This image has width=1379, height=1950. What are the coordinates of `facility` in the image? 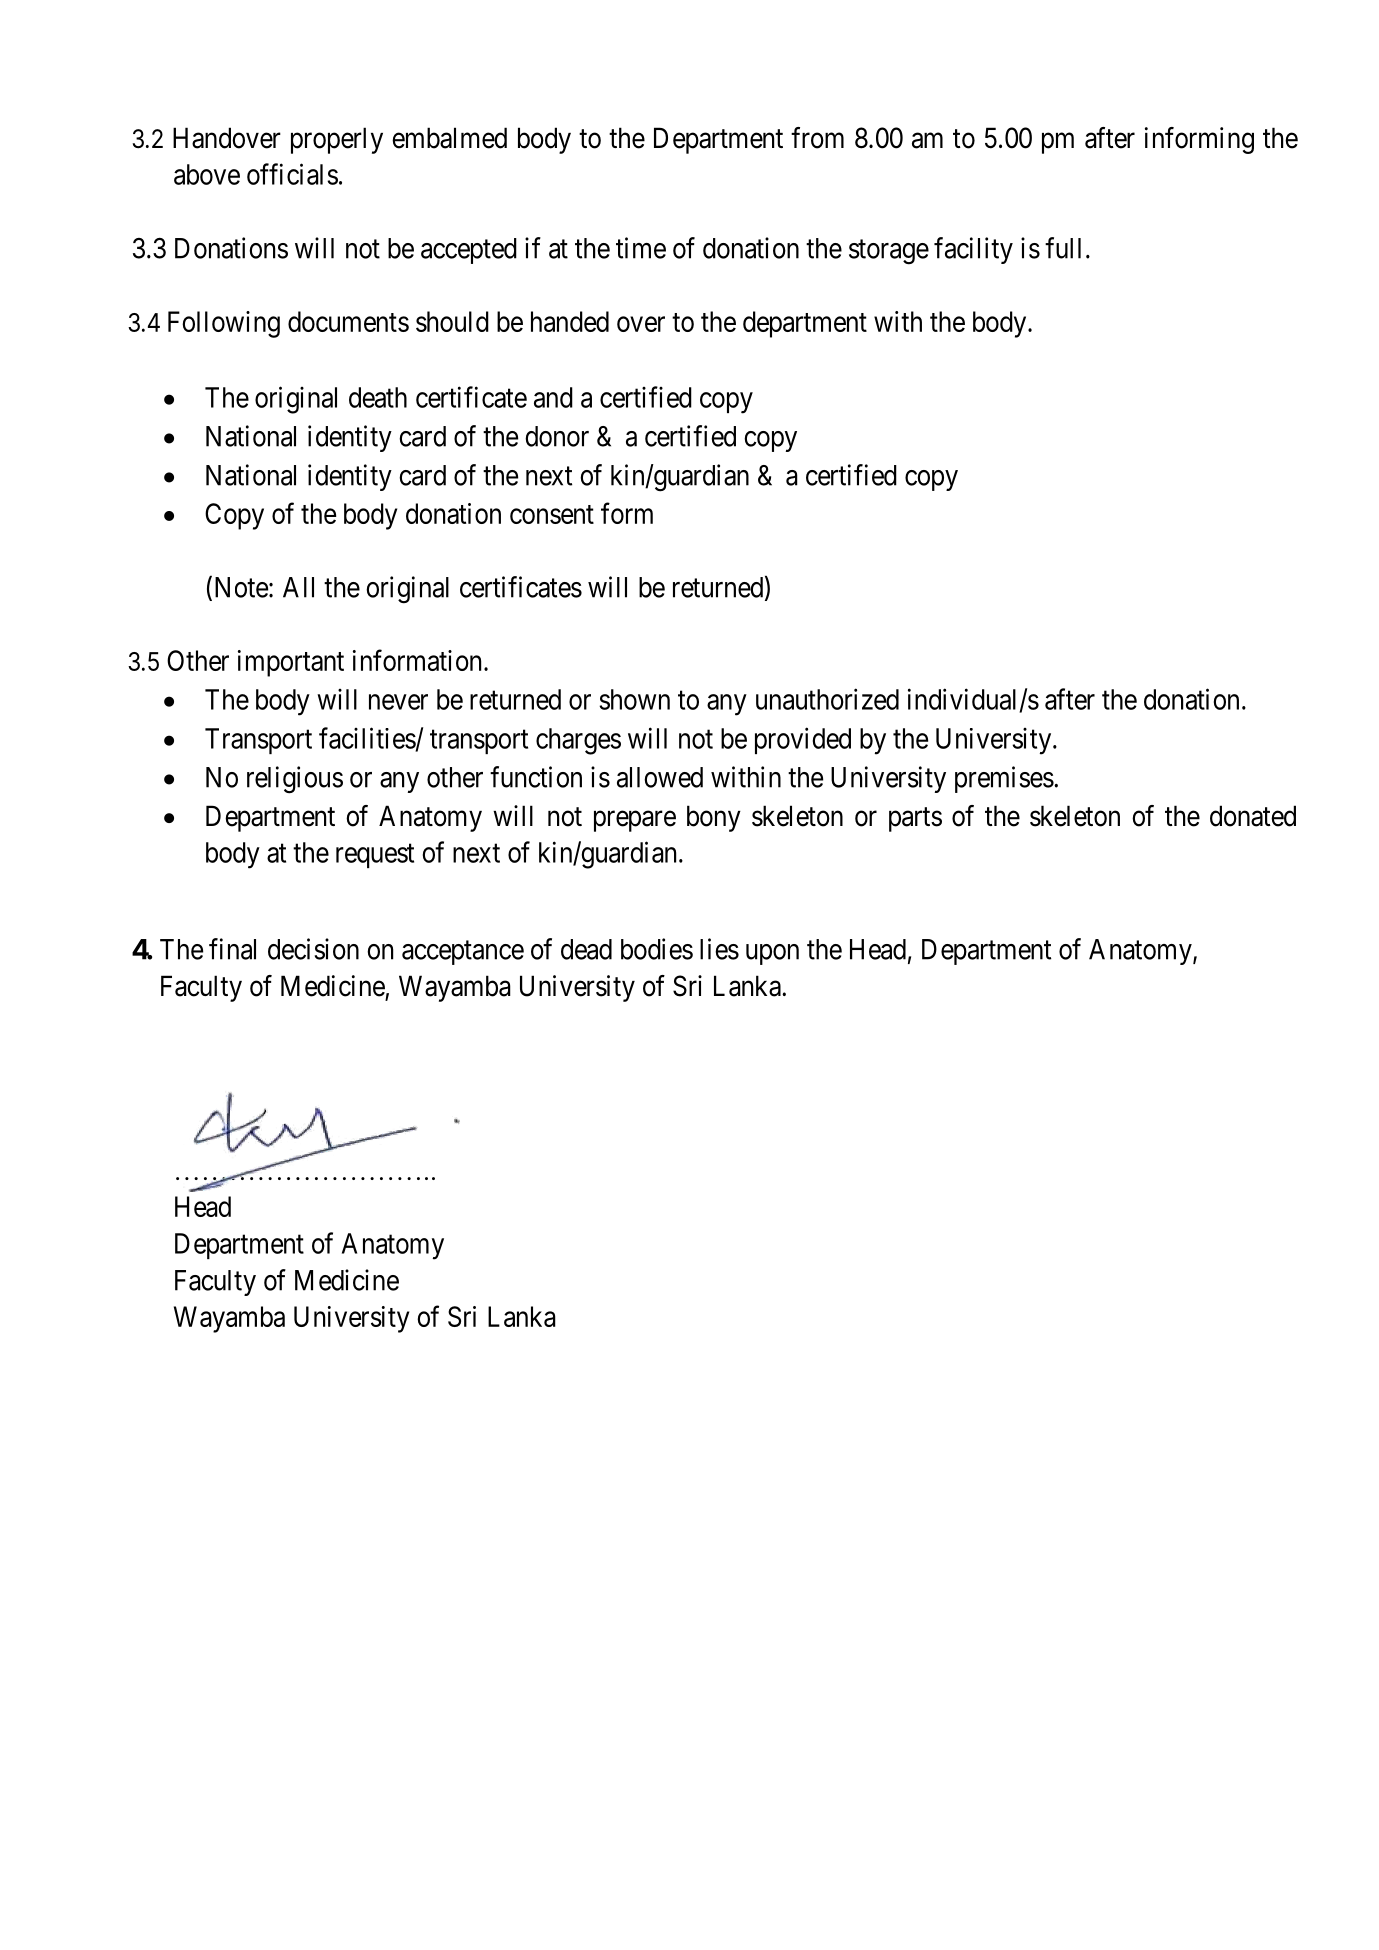 It's located at (973, 250).
